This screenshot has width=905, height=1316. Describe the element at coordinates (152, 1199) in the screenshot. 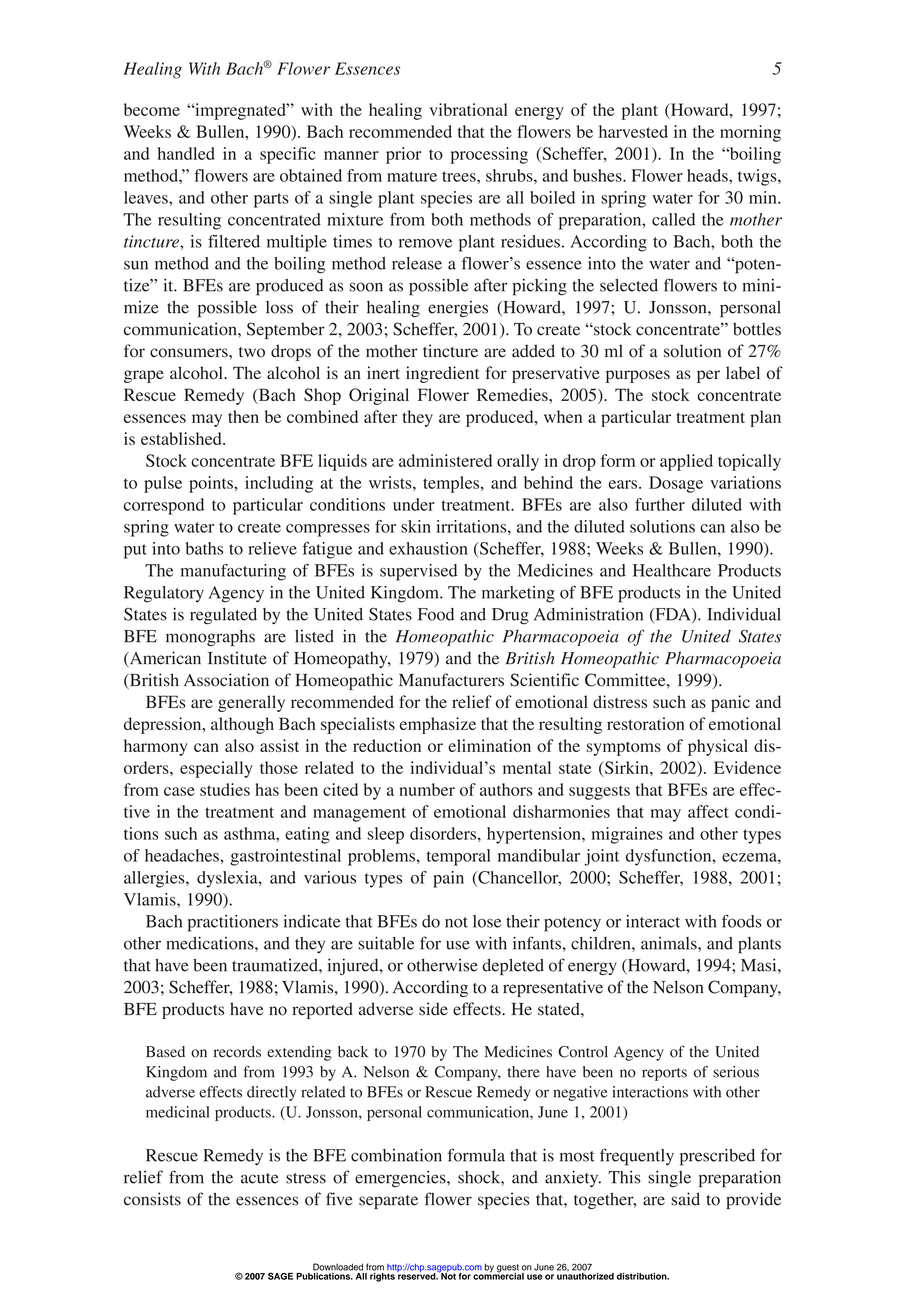

I see `consists` at that location.
